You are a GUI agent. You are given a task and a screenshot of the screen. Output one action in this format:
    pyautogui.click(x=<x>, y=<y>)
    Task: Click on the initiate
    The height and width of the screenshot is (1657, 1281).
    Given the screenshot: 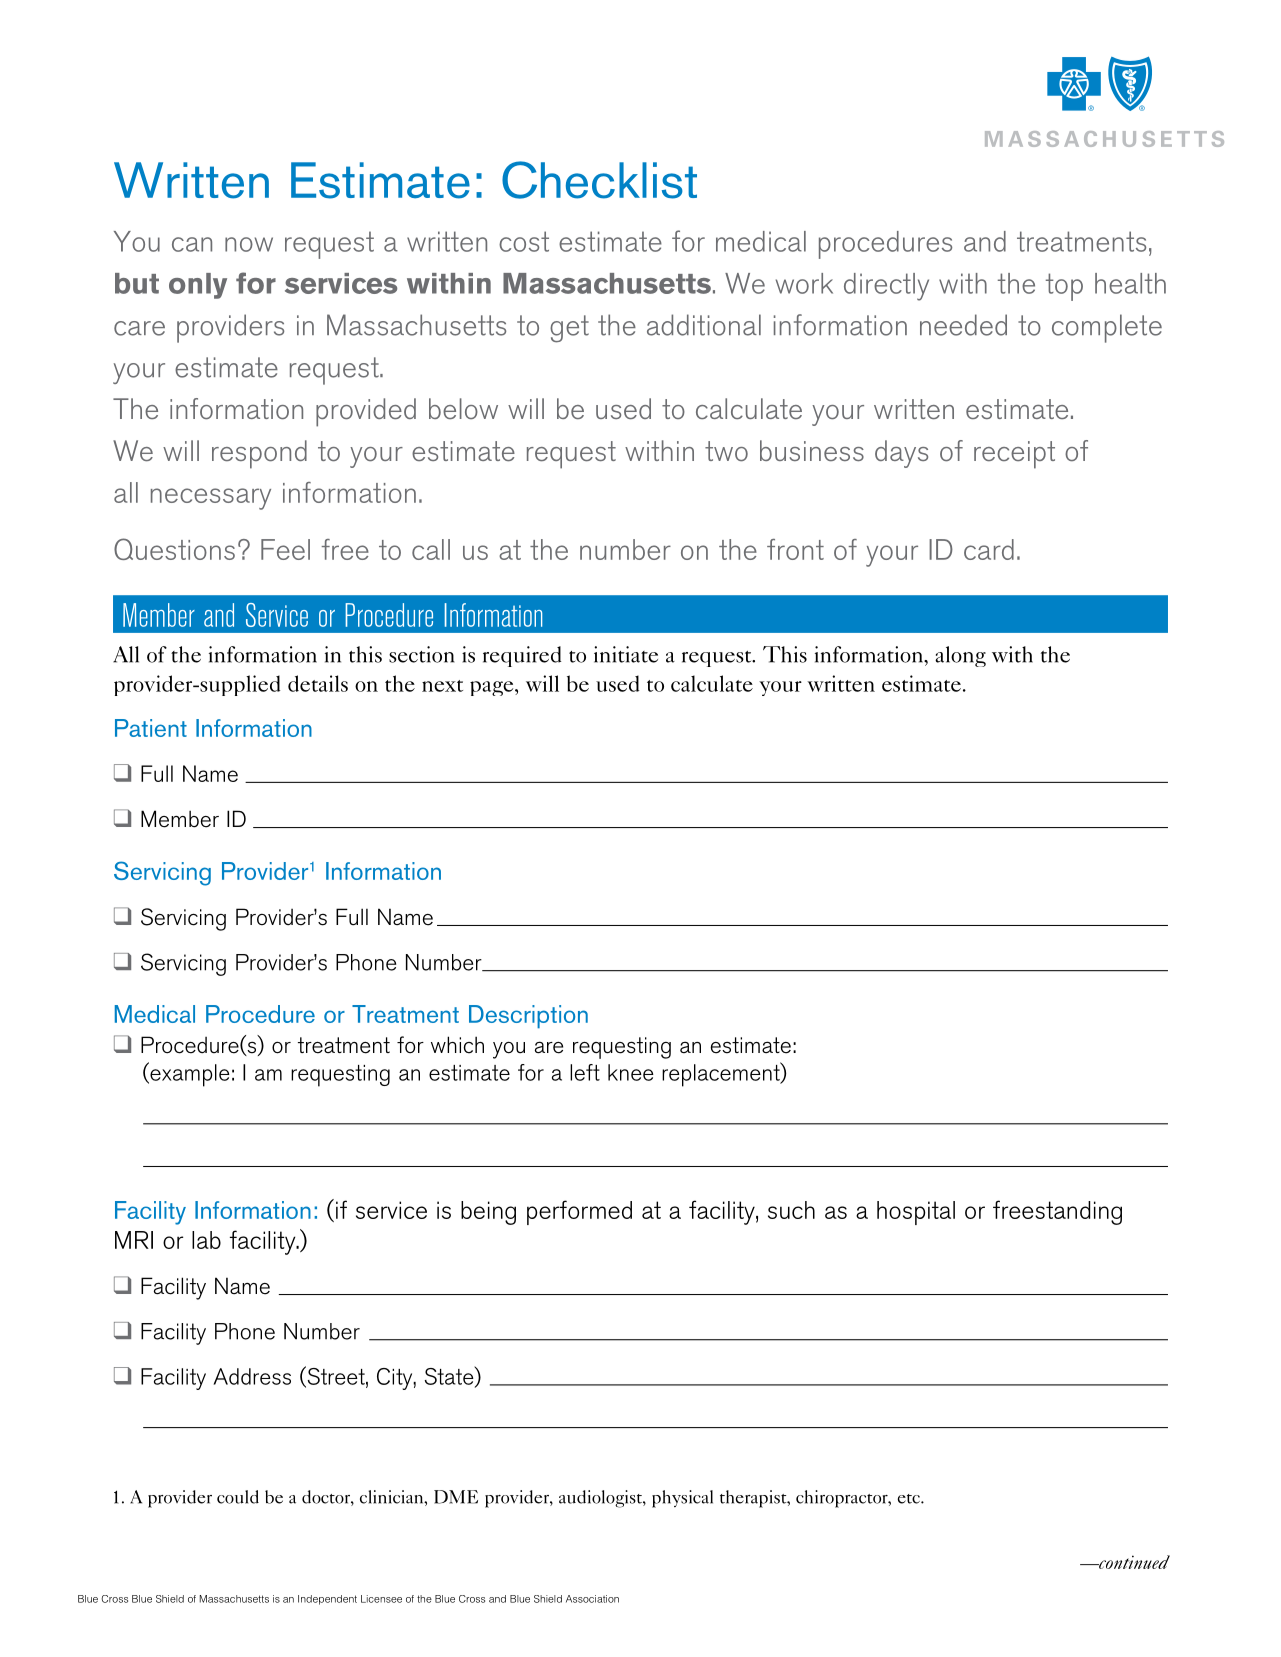 What is the action you would take?
    pyautogui.click(x=626, y=654)
